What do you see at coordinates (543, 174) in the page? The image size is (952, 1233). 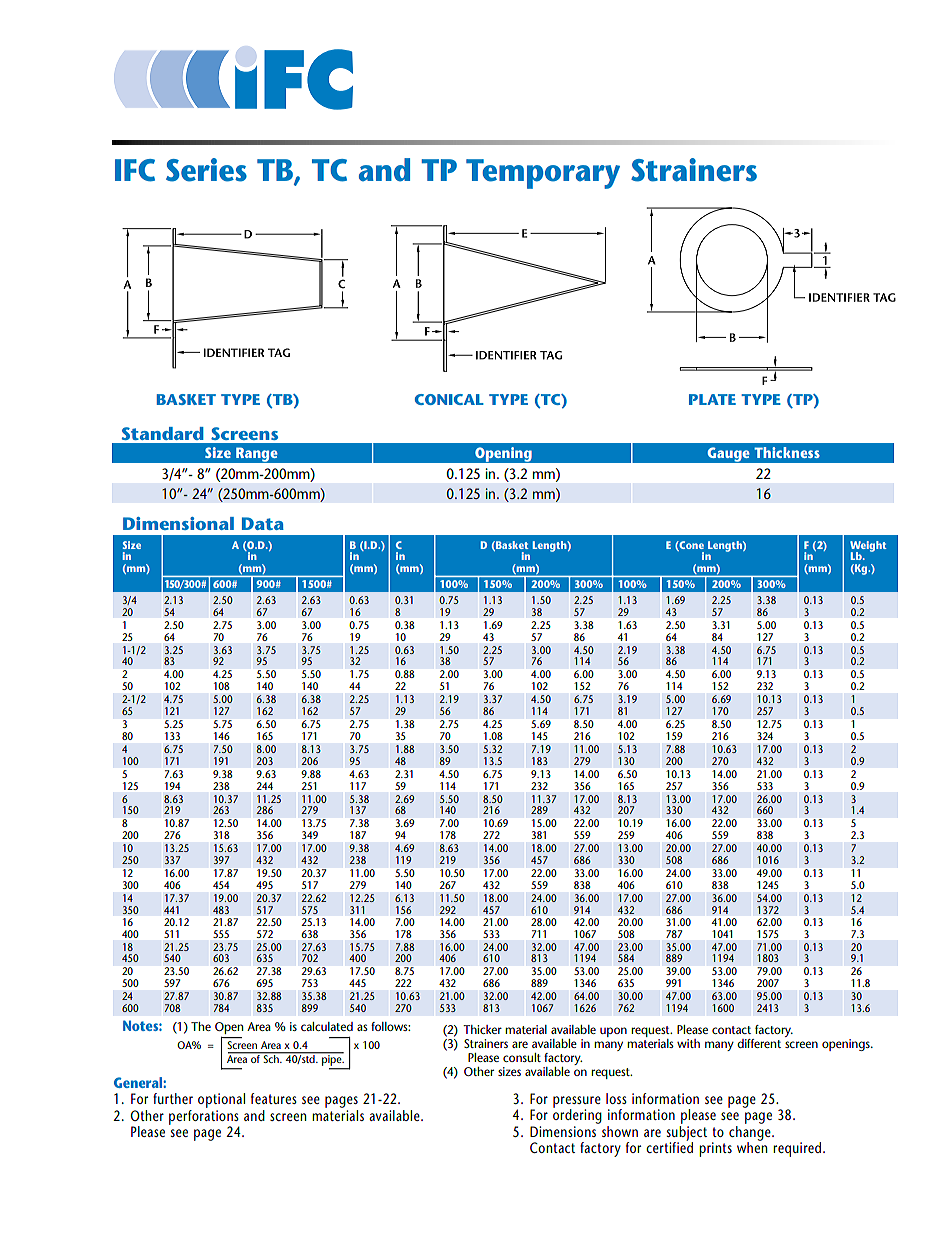 I see `Temporary` at bounding box center [543, 174].
